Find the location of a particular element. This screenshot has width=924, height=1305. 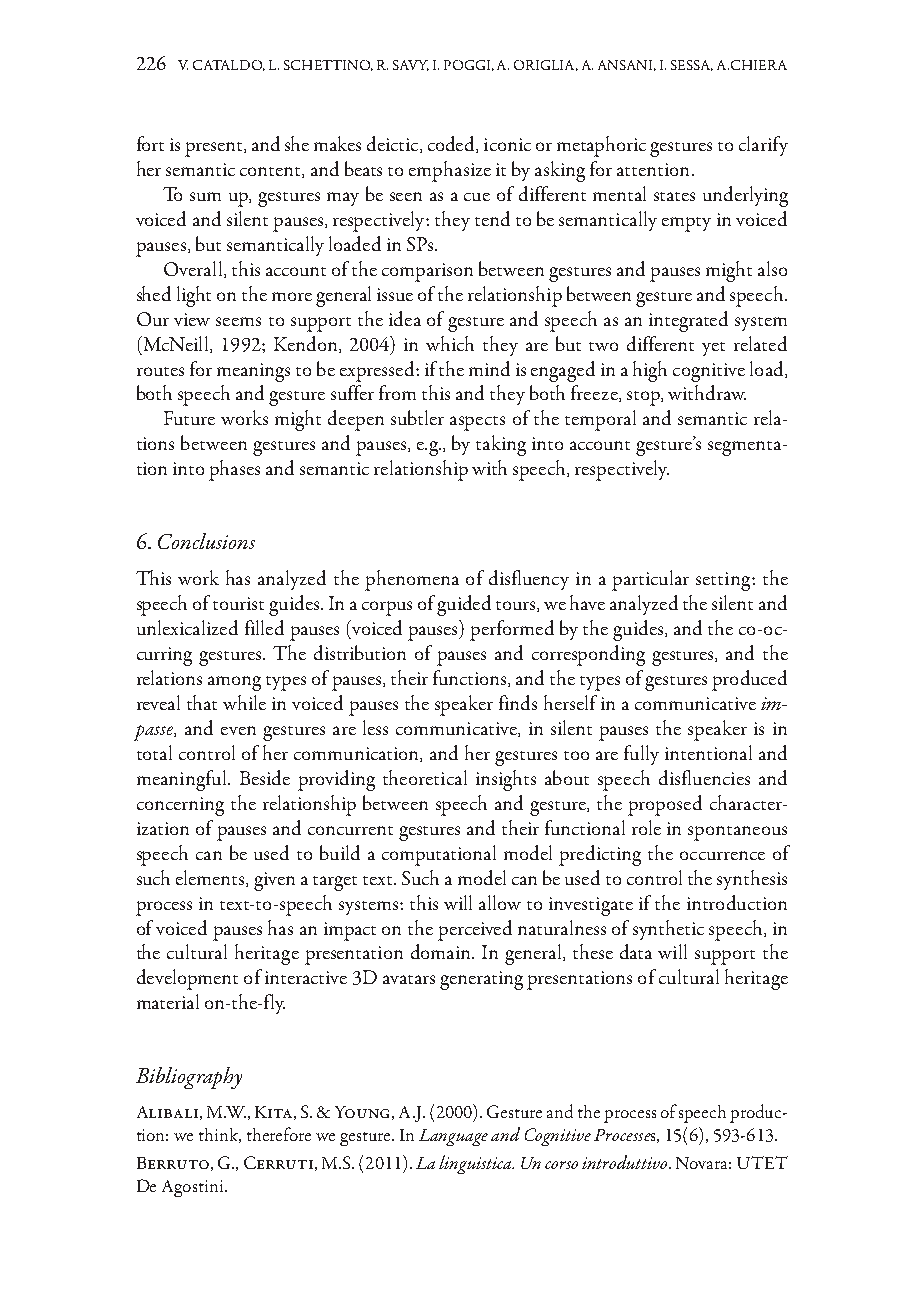

aspects is located at coordinates (477, 423).
